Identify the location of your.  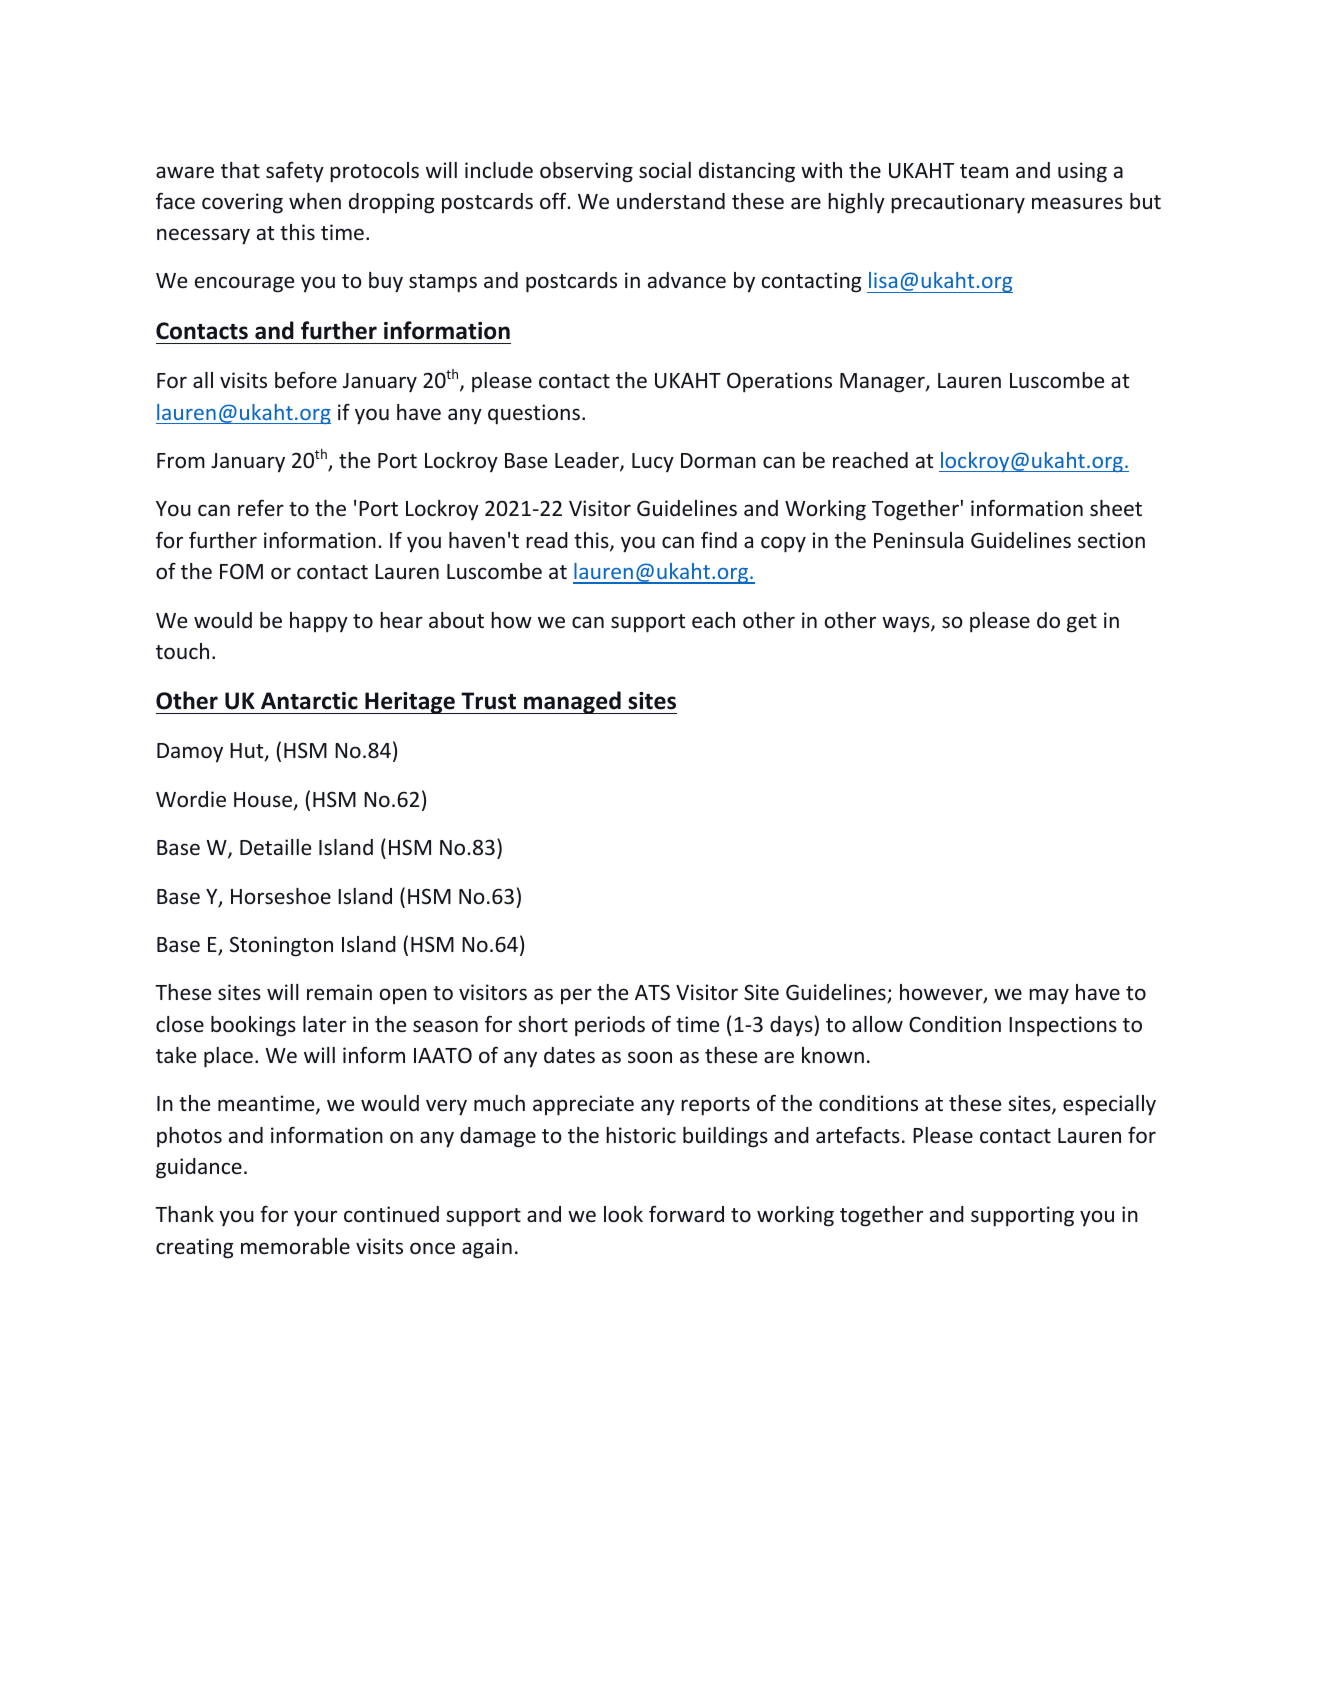
(315, 1218).
